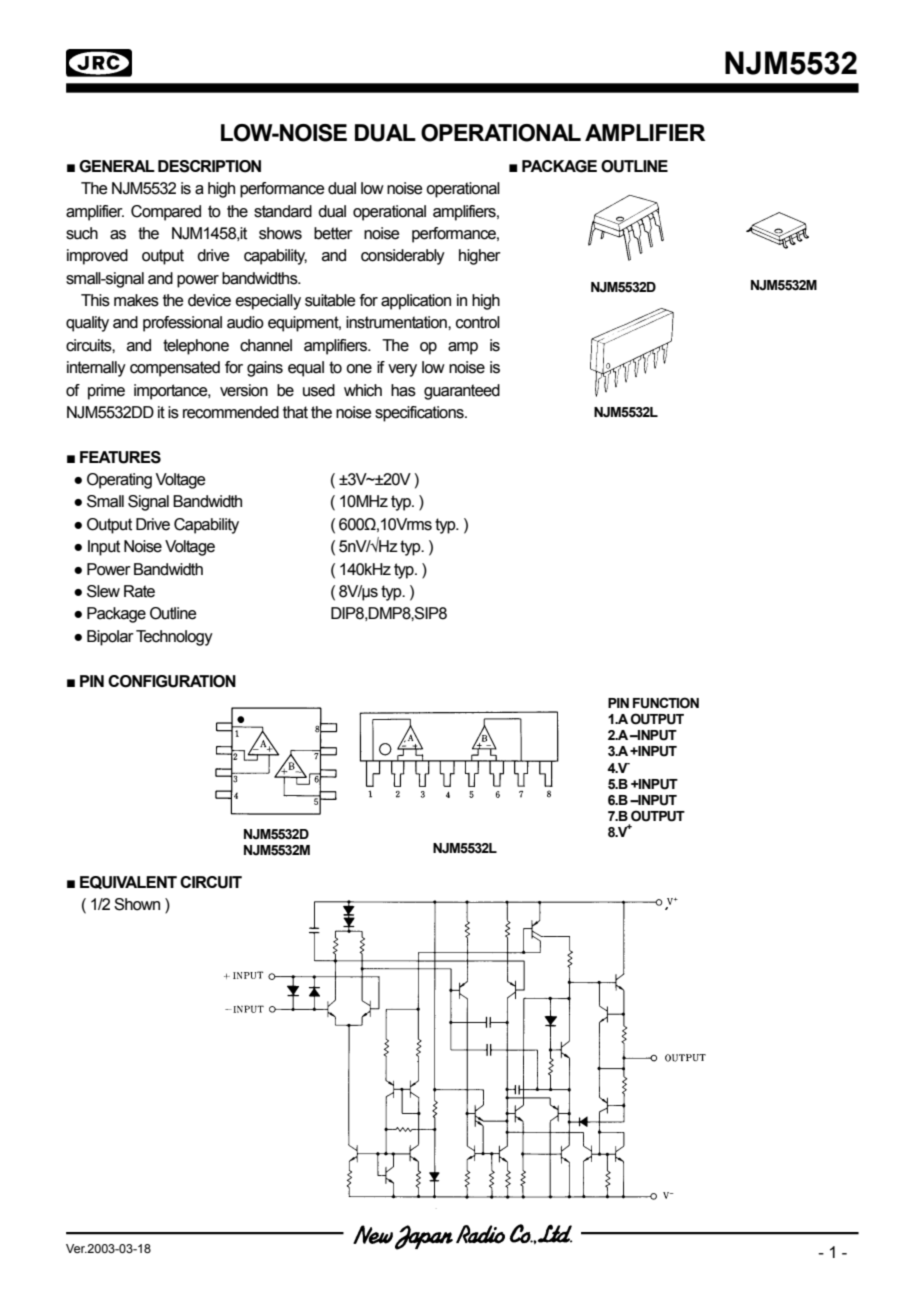 Image resolution: width=924 pixels, height=1308 pixels. I want to click on EQUIVALENT, so click(128, 882).
